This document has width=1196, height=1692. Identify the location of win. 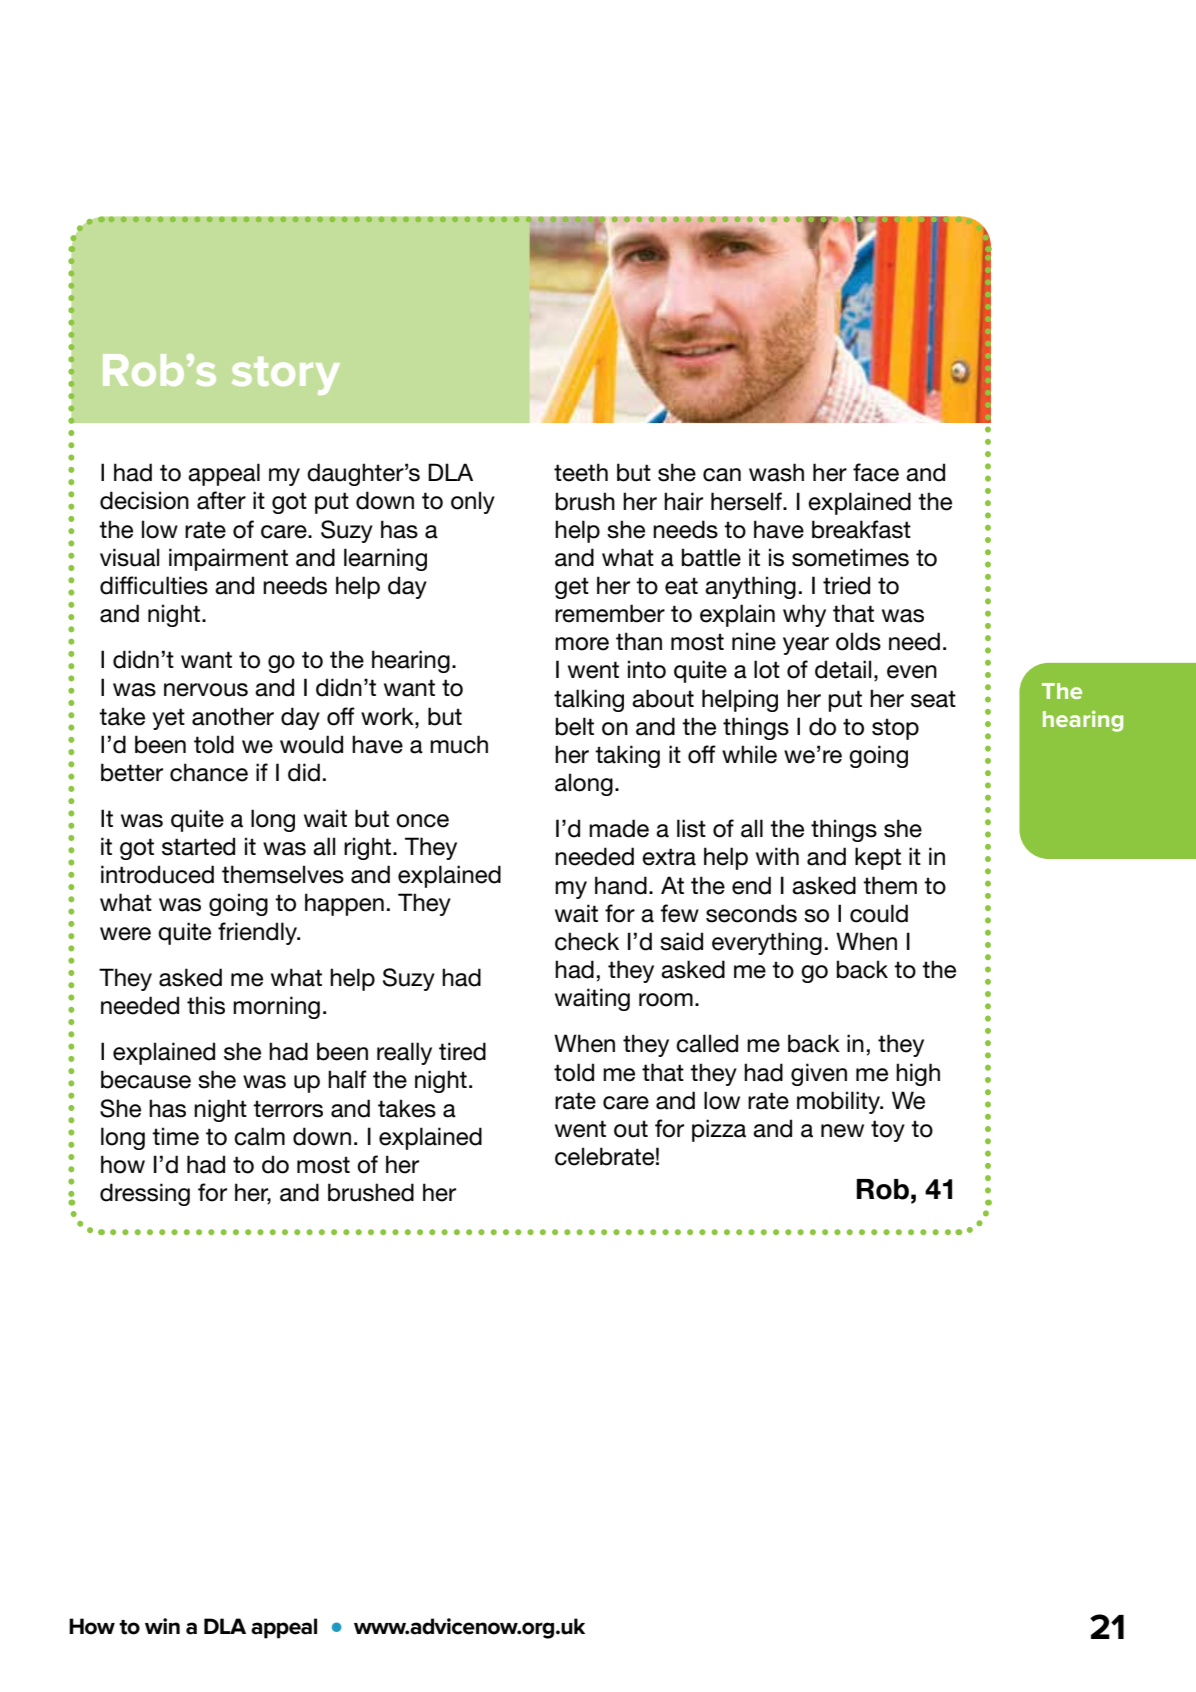
(162, 1626).
